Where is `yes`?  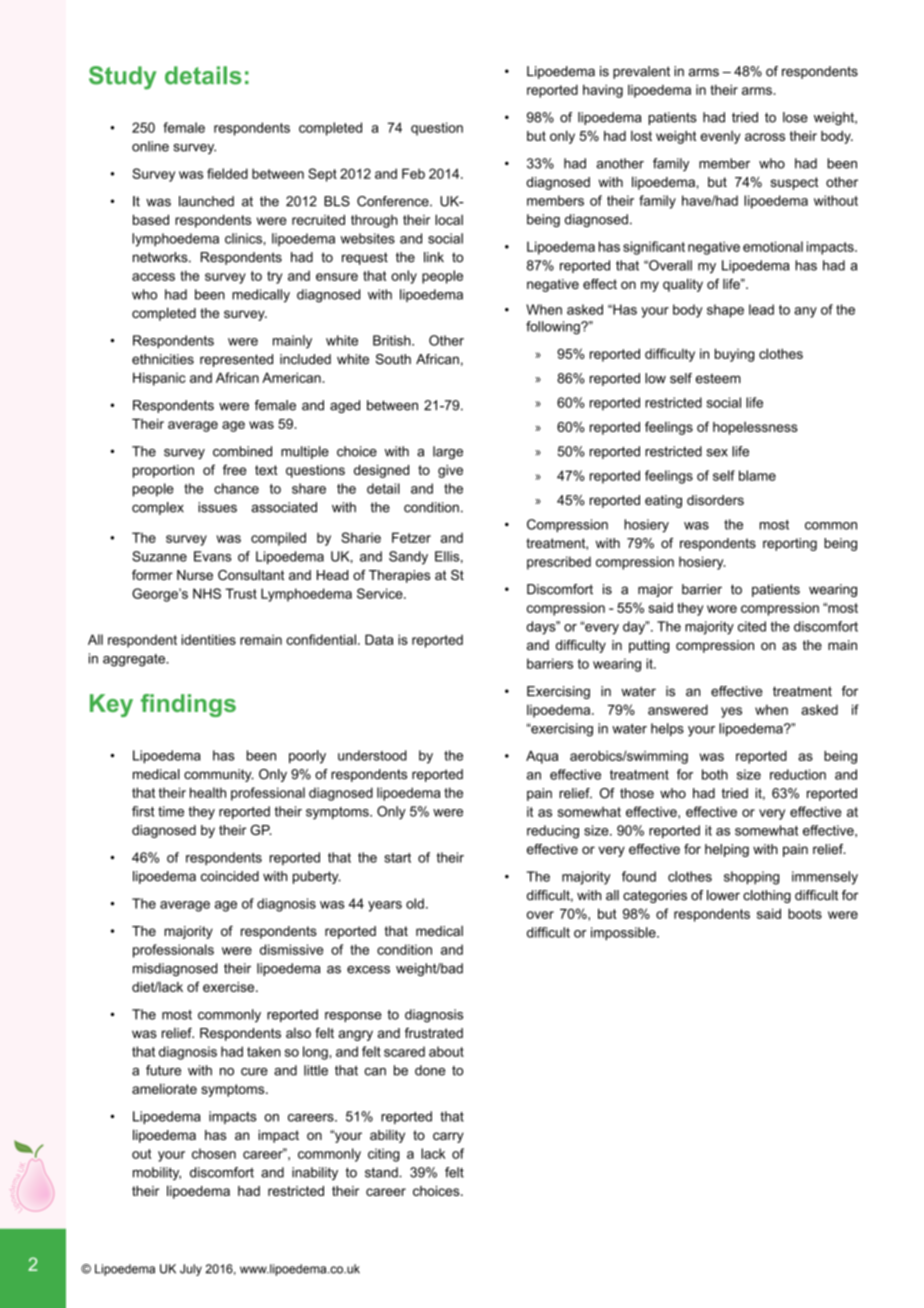
yes is located at coordinates (731, 712).
